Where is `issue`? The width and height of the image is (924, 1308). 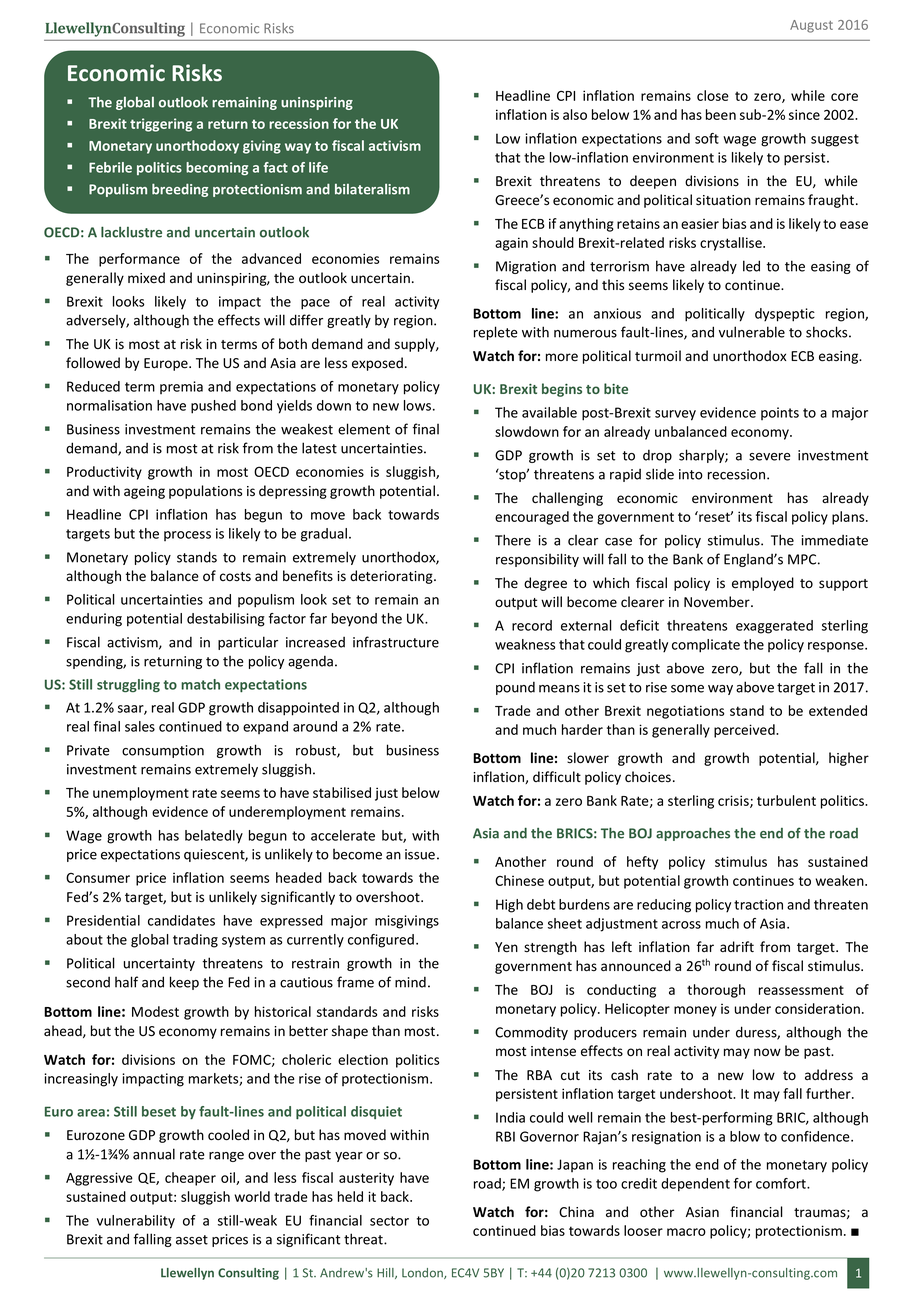
issue is located at coordinates (420, 854).
